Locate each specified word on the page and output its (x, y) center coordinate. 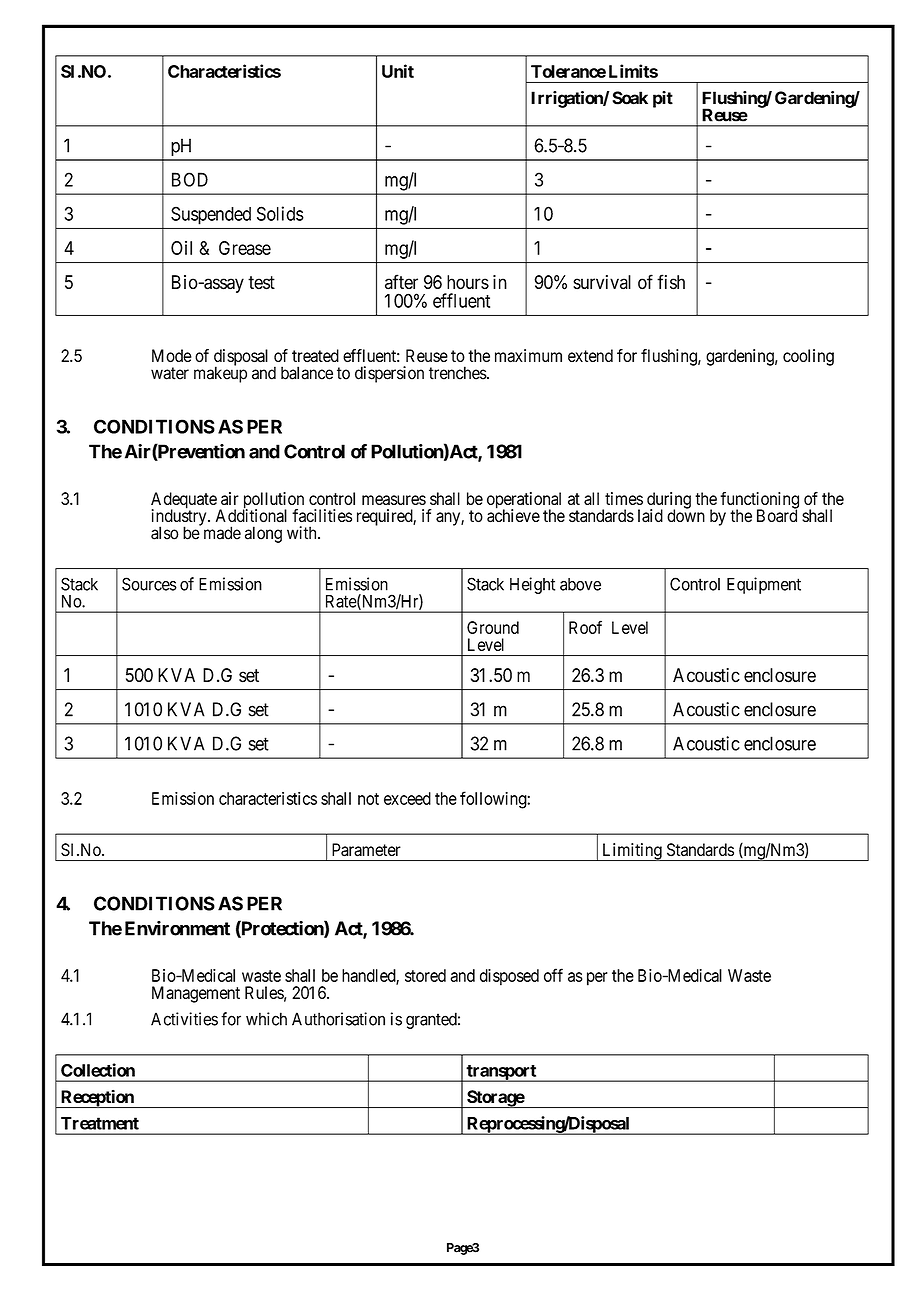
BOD (190, 179)
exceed (407, 798)
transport (501, 1073)
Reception (97, 1099)
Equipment (764, 585)
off (553, 975)
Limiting (632, 852)
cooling (808, 357)
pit (663, 99)
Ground (493, 627)
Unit (398, 71)
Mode (172, 355)
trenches (458, 373)
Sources (149, 584)
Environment (177, 928)
